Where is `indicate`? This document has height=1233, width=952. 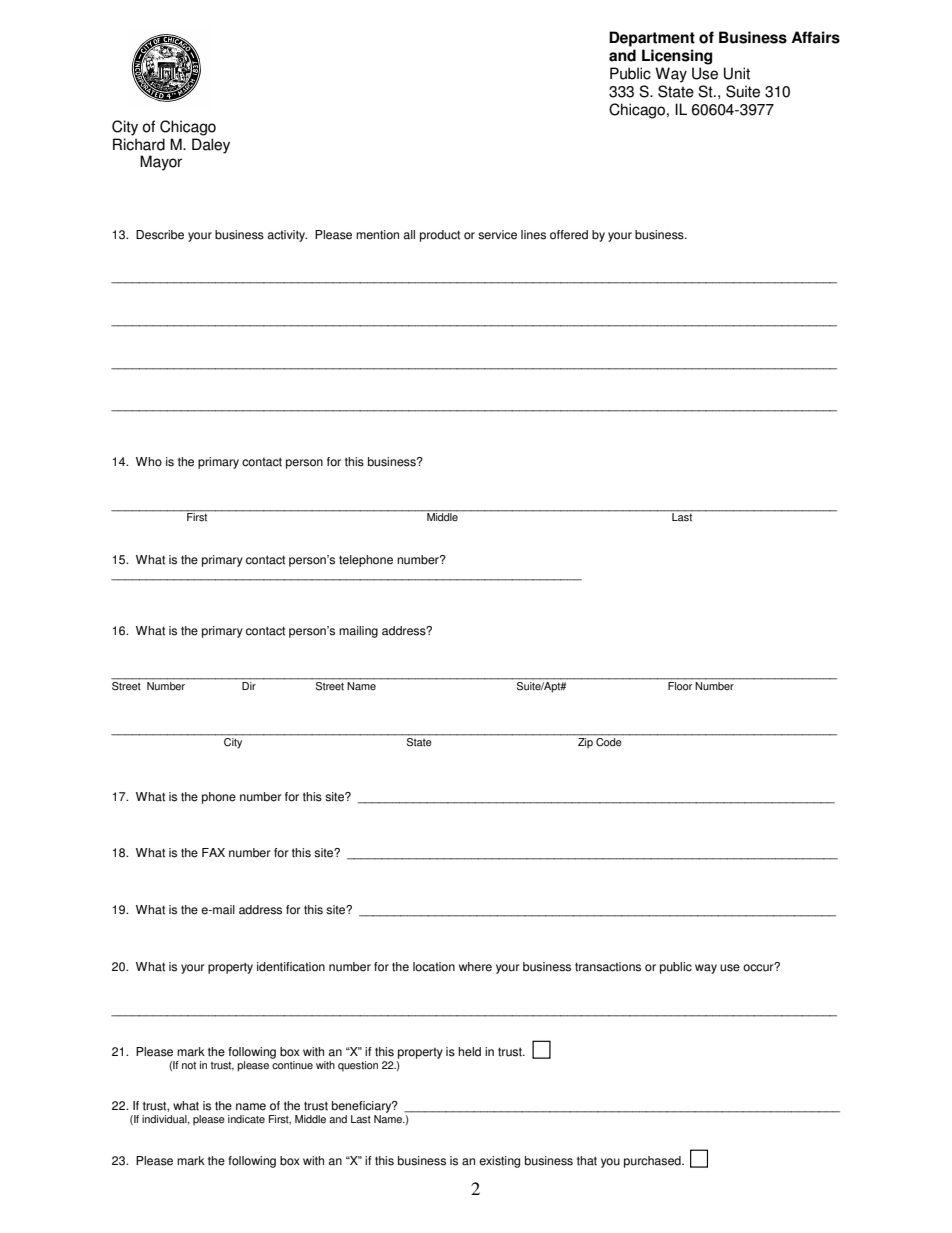
indicate is located at coordinates (246, 1119).
